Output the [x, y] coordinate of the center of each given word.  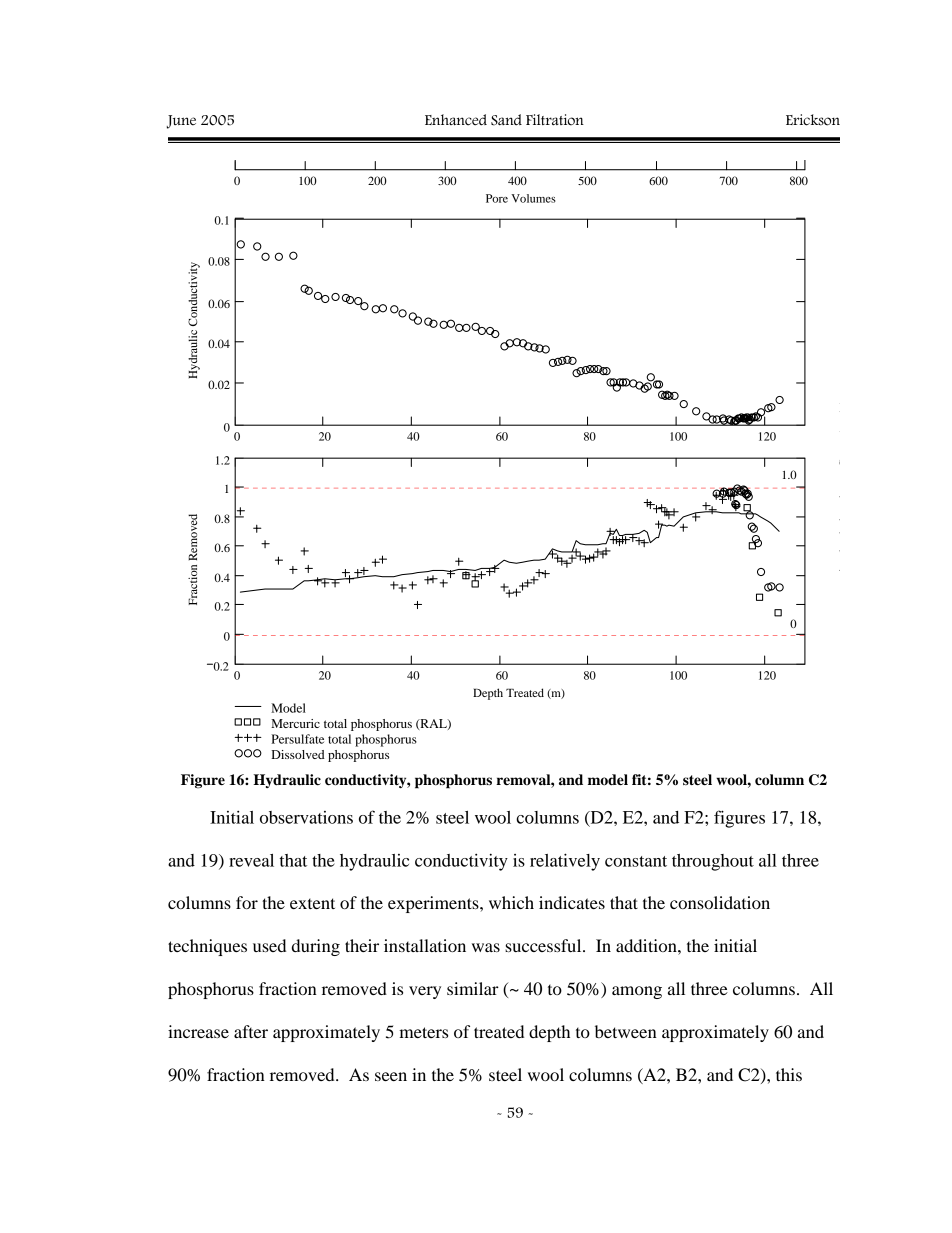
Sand [506, 120]
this [789, 1074]
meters [423, 1032]
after [251, 1031]
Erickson [813, 120]
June [181, 122]
